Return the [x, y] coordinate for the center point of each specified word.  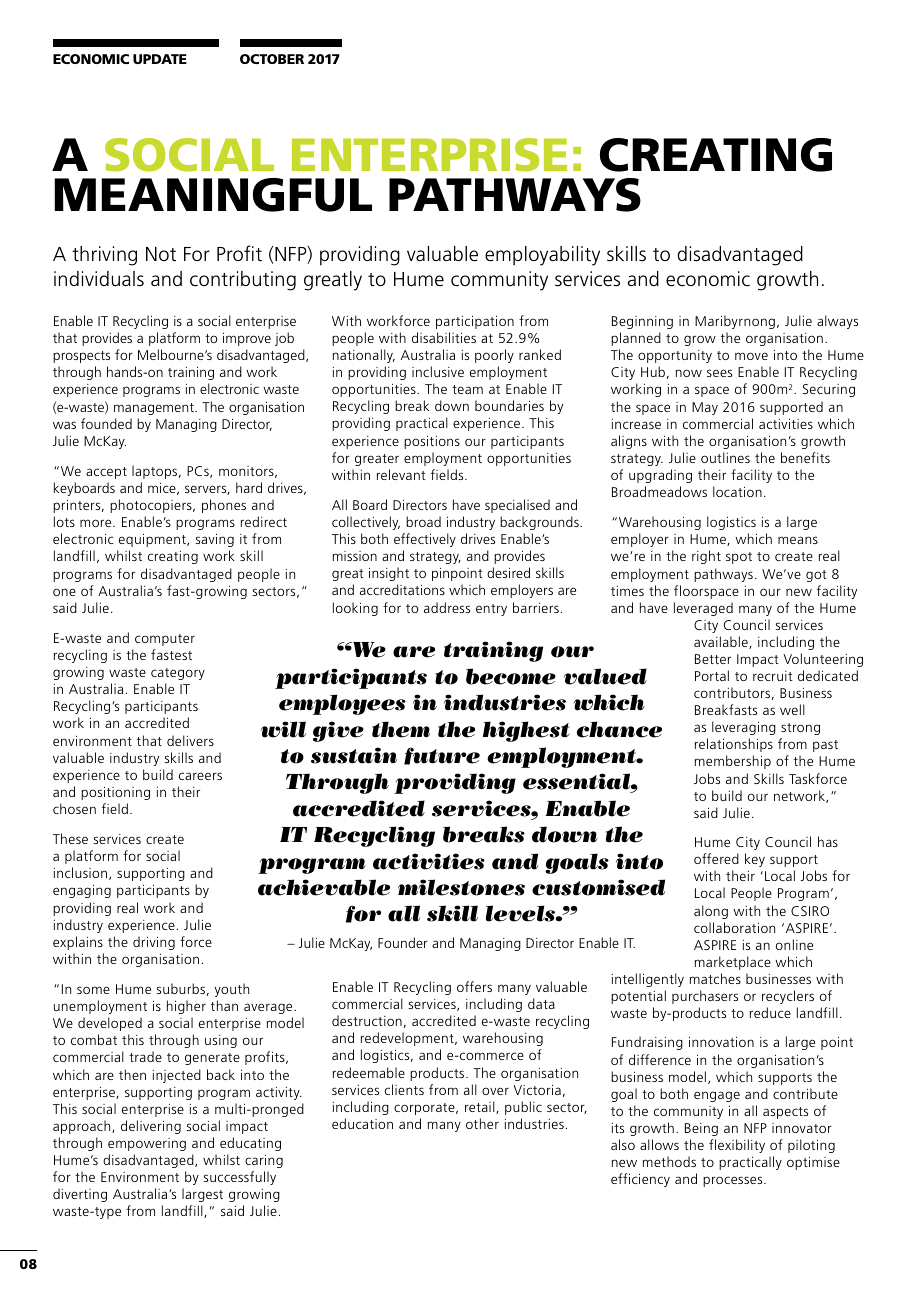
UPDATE [160, 59]
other [482, 1123]
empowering [147, 1144]
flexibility [737, 1146]
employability [542, 256]
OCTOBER [272, 59]
